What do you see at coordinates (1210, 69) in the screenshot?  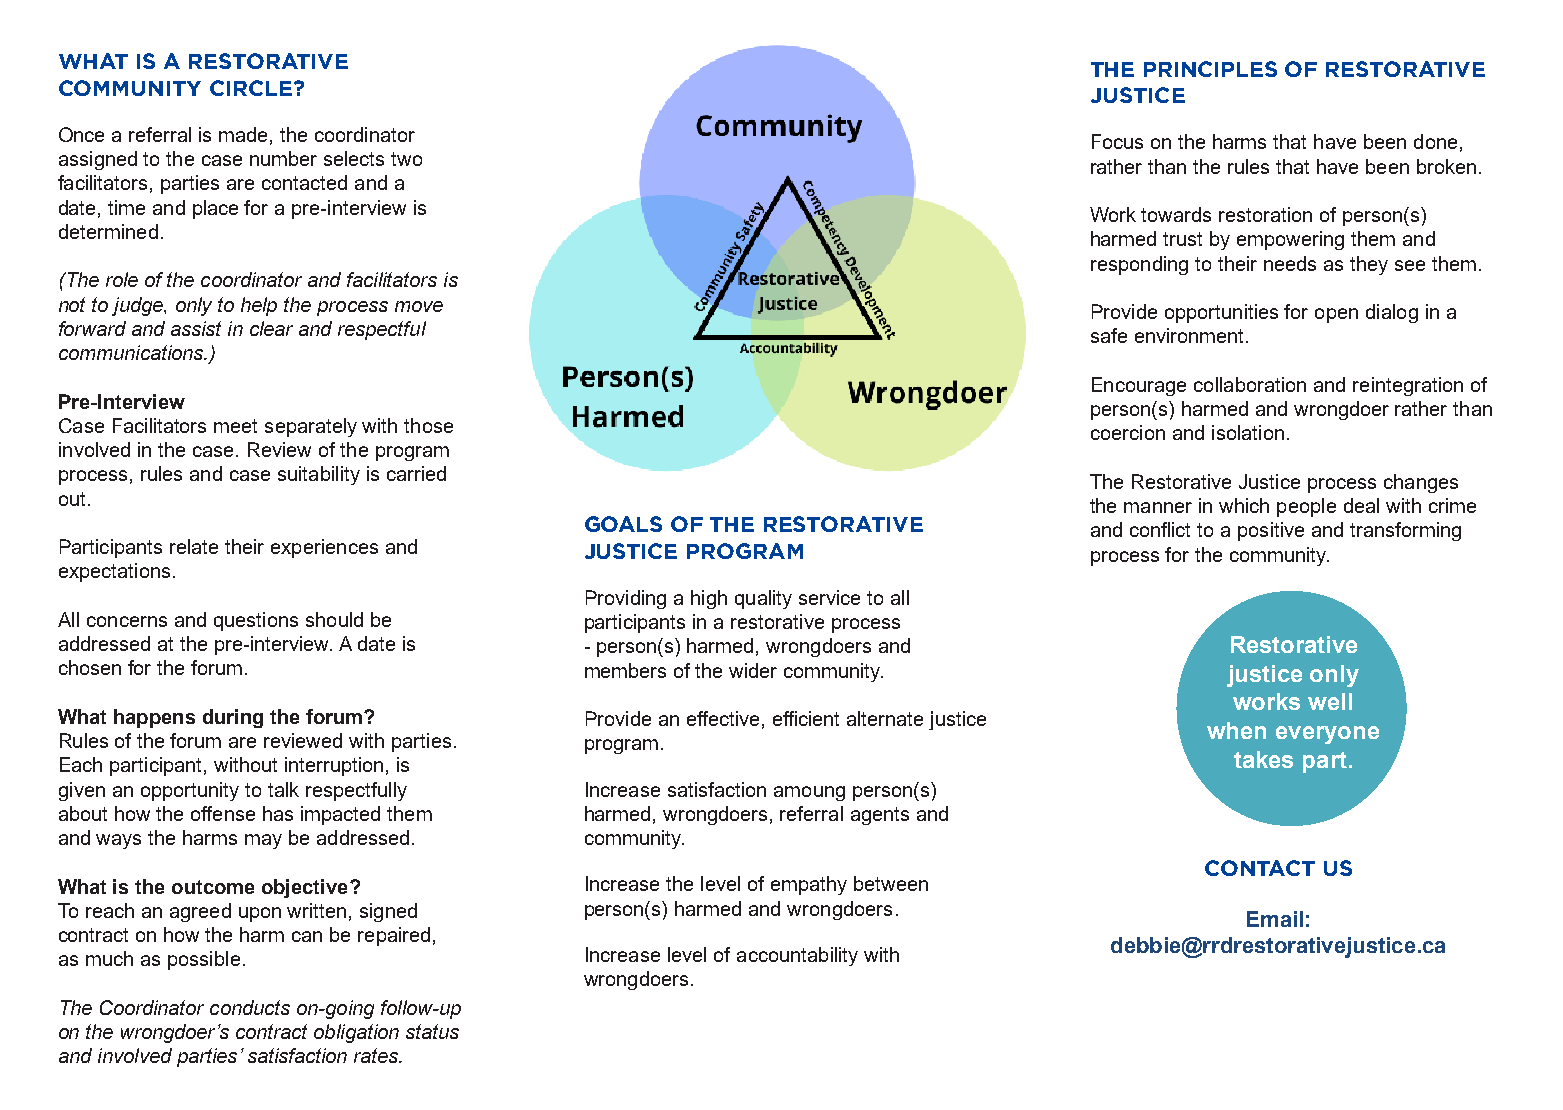 I see `PRINCIPLES` at bounding box center [1210, 69].
